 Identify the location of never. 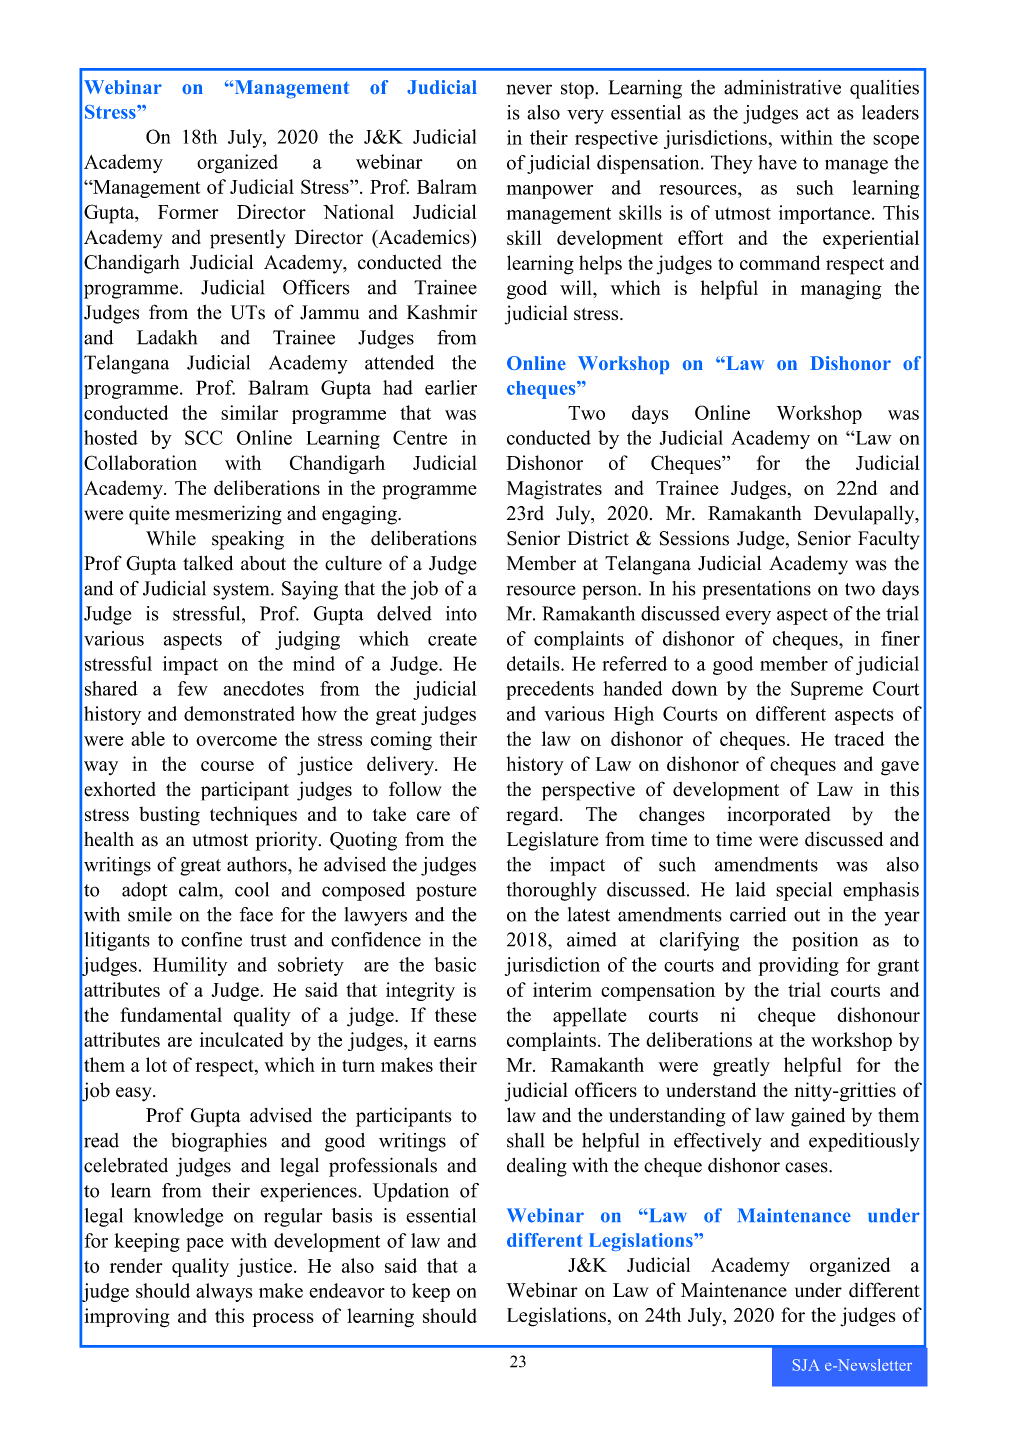
(529, 89).
